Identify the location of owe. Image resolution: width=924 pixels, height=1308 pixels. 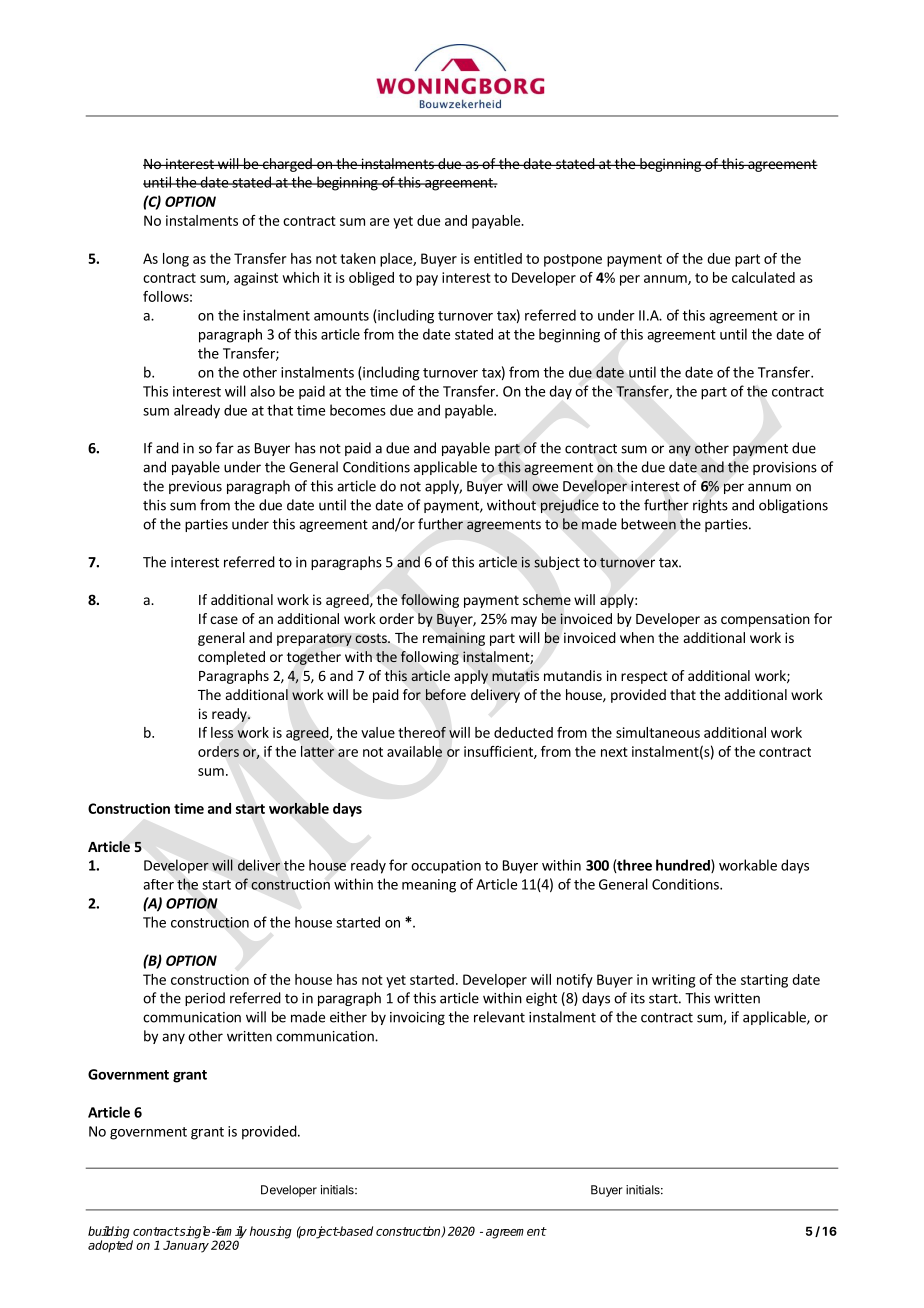
(545, 487).
